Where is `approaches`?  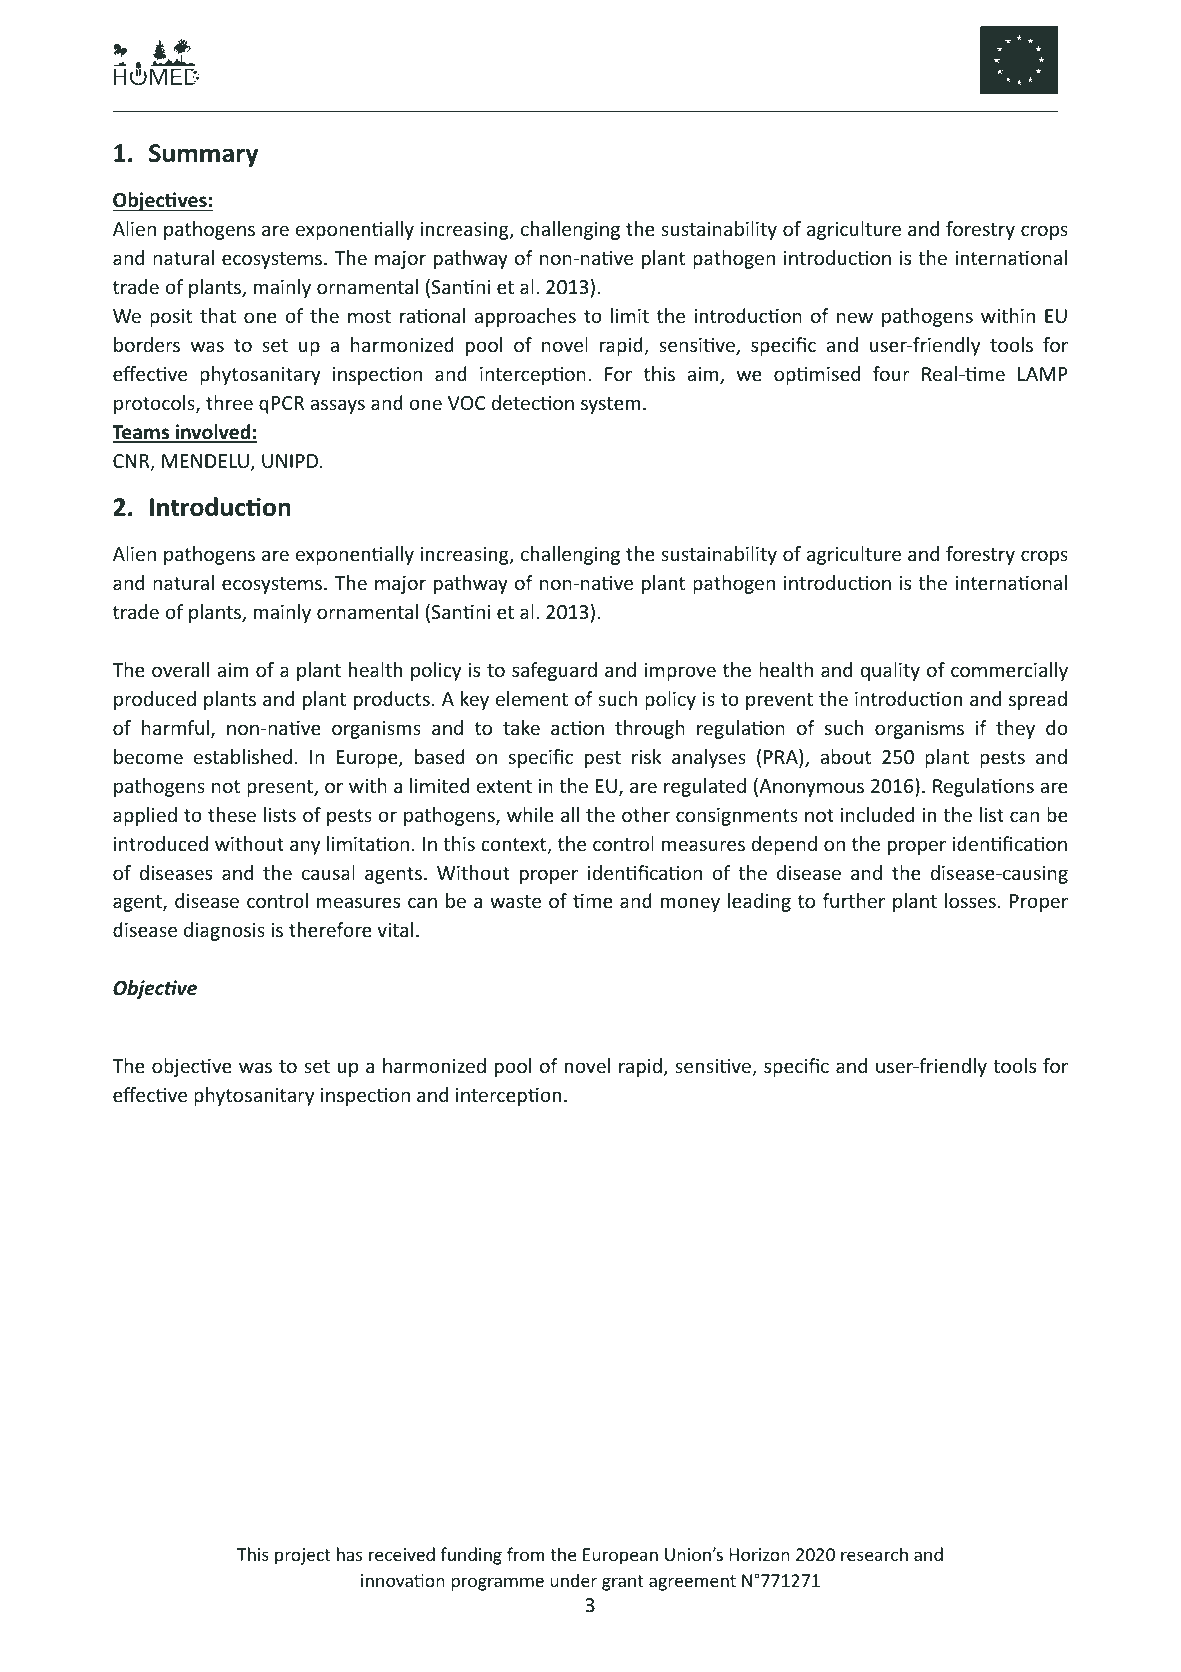 approaches is located at coordinates (525, 317).
